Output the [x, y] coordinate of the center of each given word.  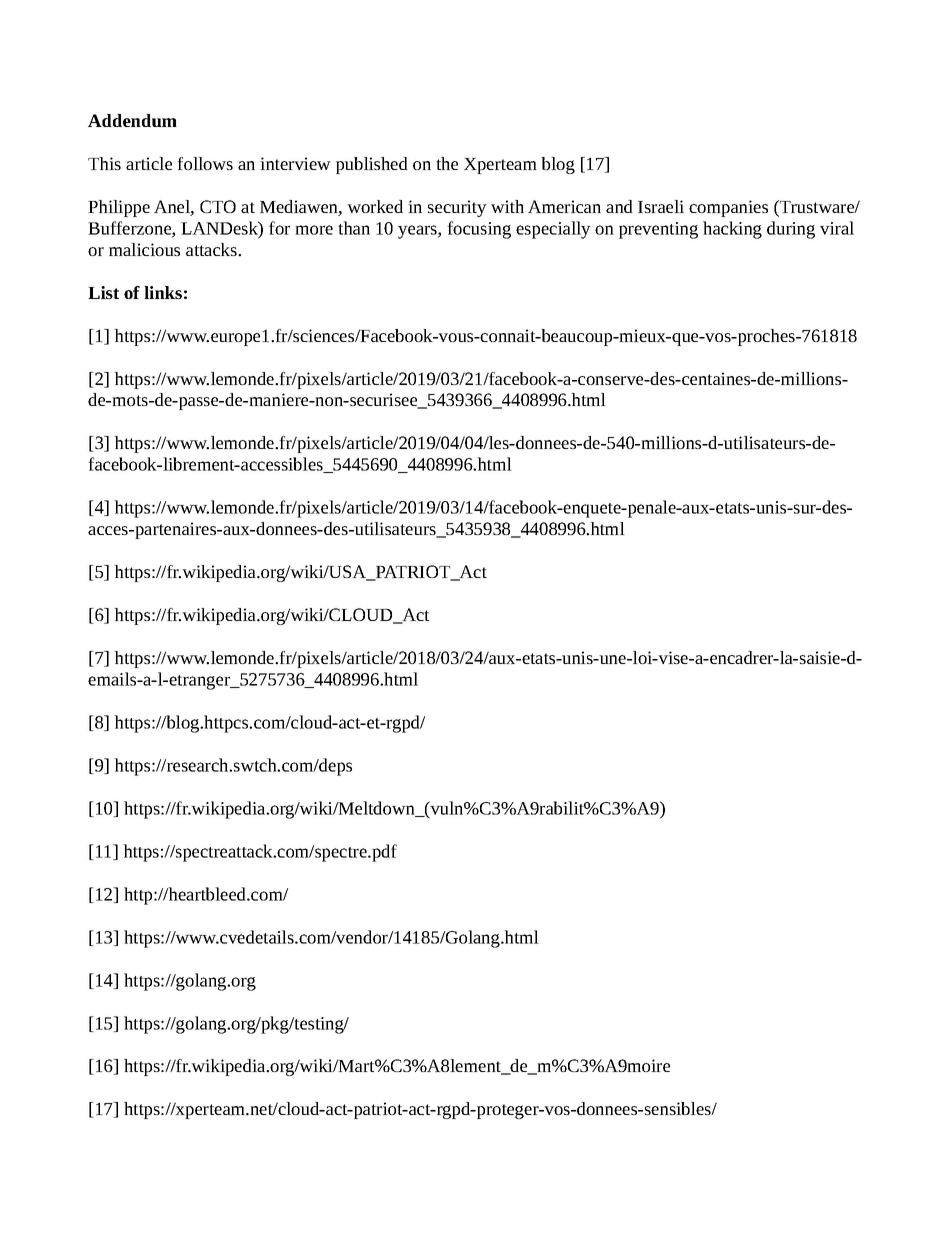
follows [205, 163]
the [447, 163]
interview [295, 163]
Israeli [661, 206]
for [279, 228]
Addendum [132, 120]
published [372, 165]
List [103, 292]
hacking [732, 230]
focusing [479, 230]
